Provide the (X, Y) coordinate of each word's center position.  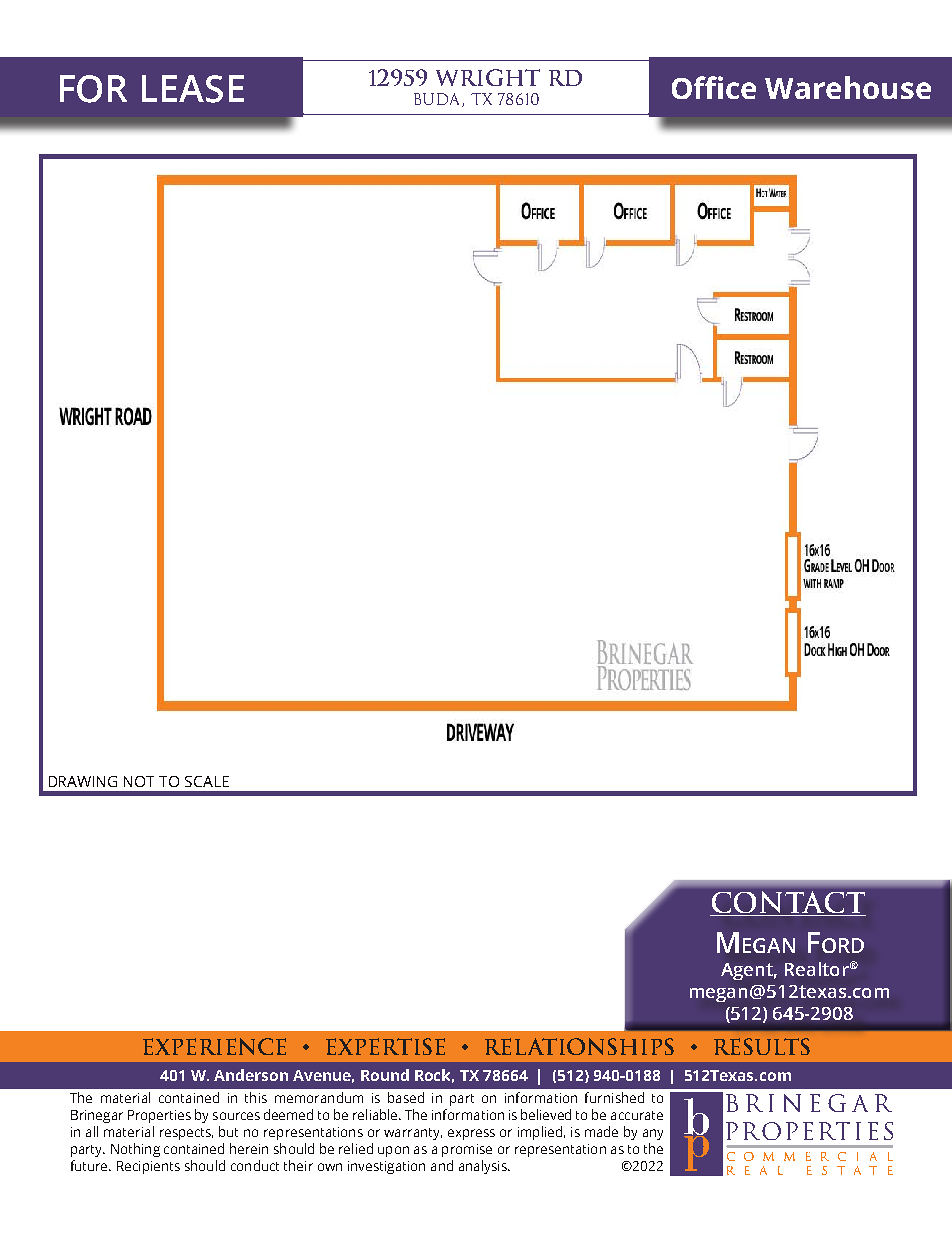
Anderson (251, 1075)
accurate (637, 1115)
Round (385, 1075)
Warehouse (848, 87)
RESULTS (762, 1046)
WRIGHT (488, 77)
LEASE (193, 89)
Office (714, 87)
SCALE (207, 781)
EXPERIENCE (214, 1046)
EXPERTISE (385, 1046)
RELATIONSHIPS (579, 1046)
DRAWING (83, 781)
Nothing (135, 1150)
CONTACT (788, 903)
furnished (614, 1097)
